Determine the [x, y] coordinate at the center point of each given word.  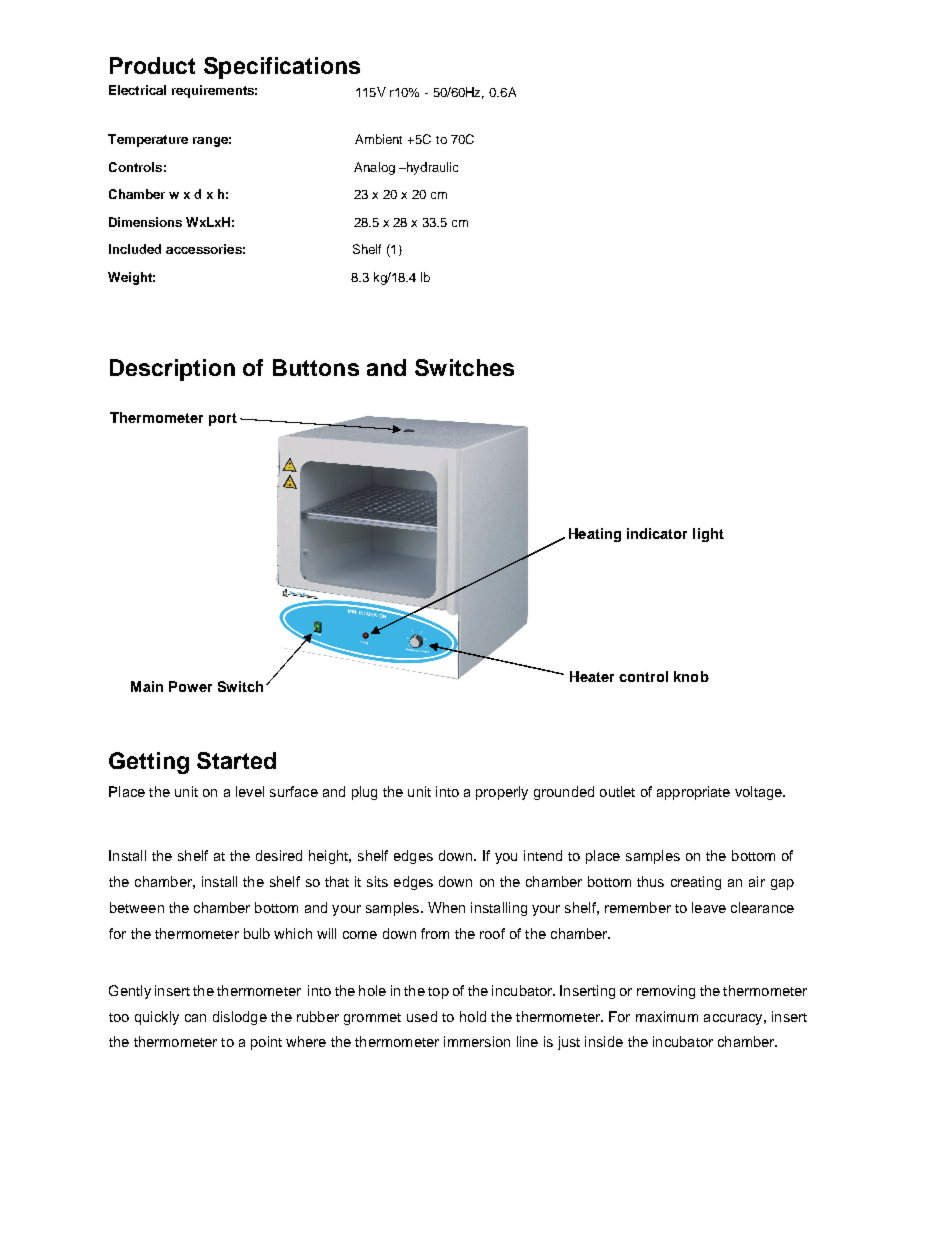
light [708, 535]
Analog [374, 168]
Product [152, 65]
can [195, 1018]
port [223, 419]
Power [190, 686]
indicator [657, 533]
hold [473, 1016]
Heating [595, 535]
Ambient [378, 139]
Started [236, 760]
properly [502, 793]
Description [172, 370]
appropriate [693, 793]
